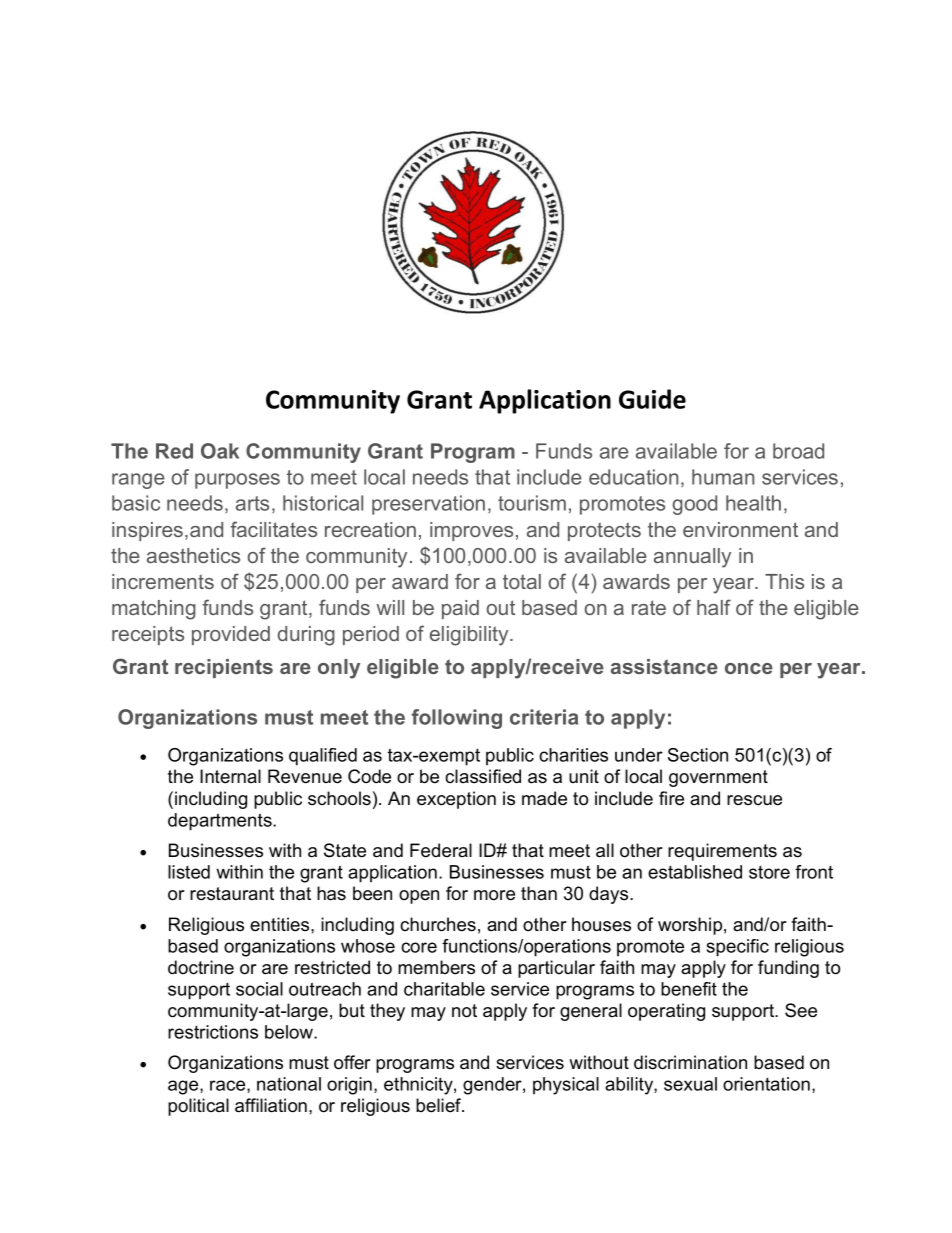 This document has width=952, height=1233. I want to click on classified, so click(483, 776).
